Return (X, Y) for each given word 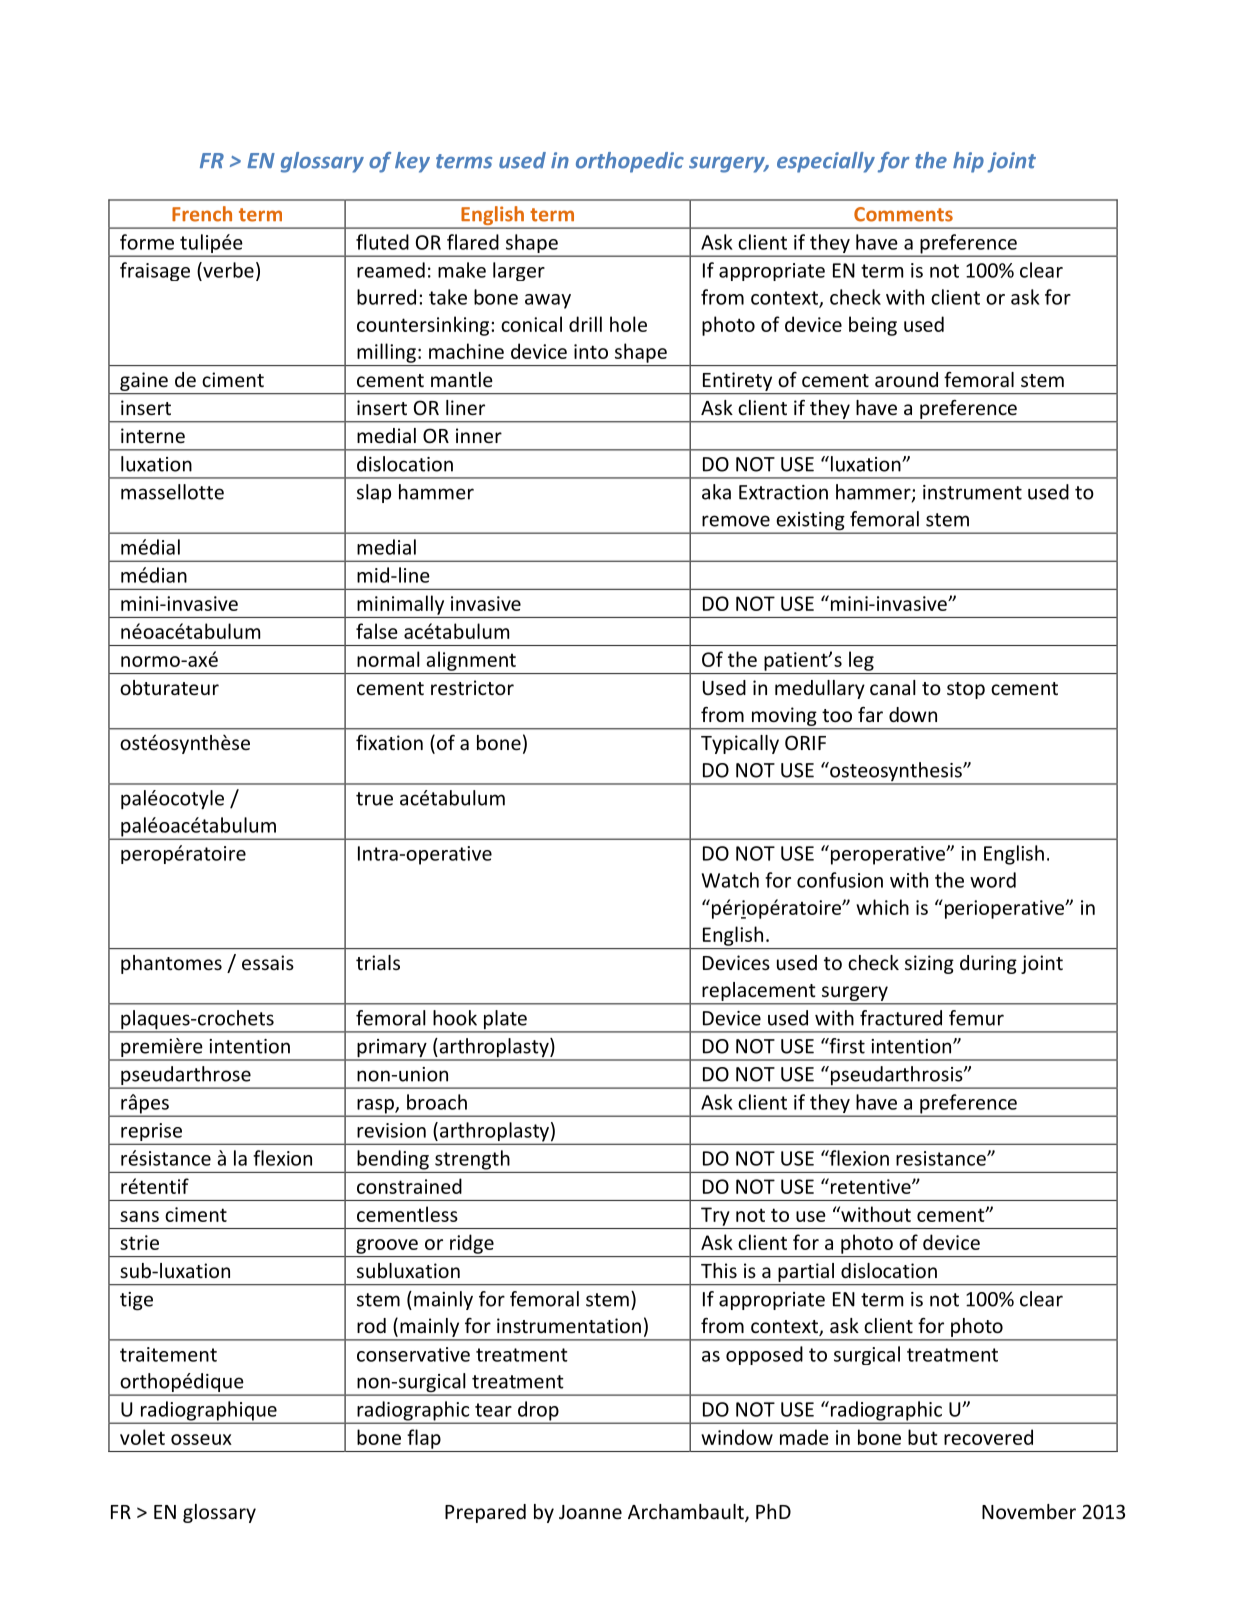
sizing (929, 964)
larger (519, 271)
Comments (903, 214)
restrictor (472, 687)
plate (505, 1021)
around (906, 379)
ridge (472, 1244)
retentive (870, 1186)
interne (153, 435)
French (202, 214)
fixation (389, 742)
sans (139, 1216)
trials (378, 962)
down (913, 714)
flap (424, 1439)
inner (479, 435)
